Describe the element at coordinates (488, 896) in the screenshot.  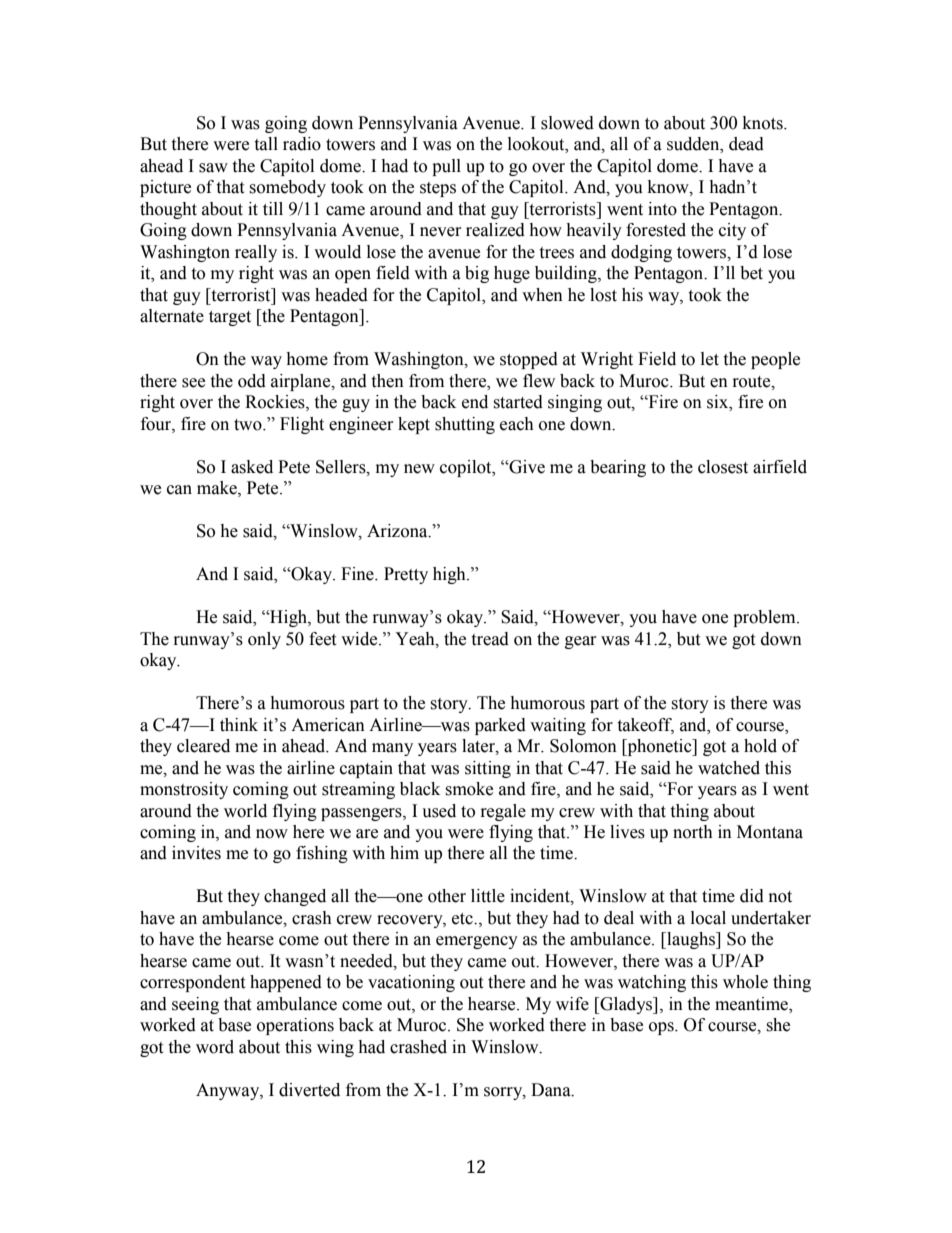
I see `little` at that location.
